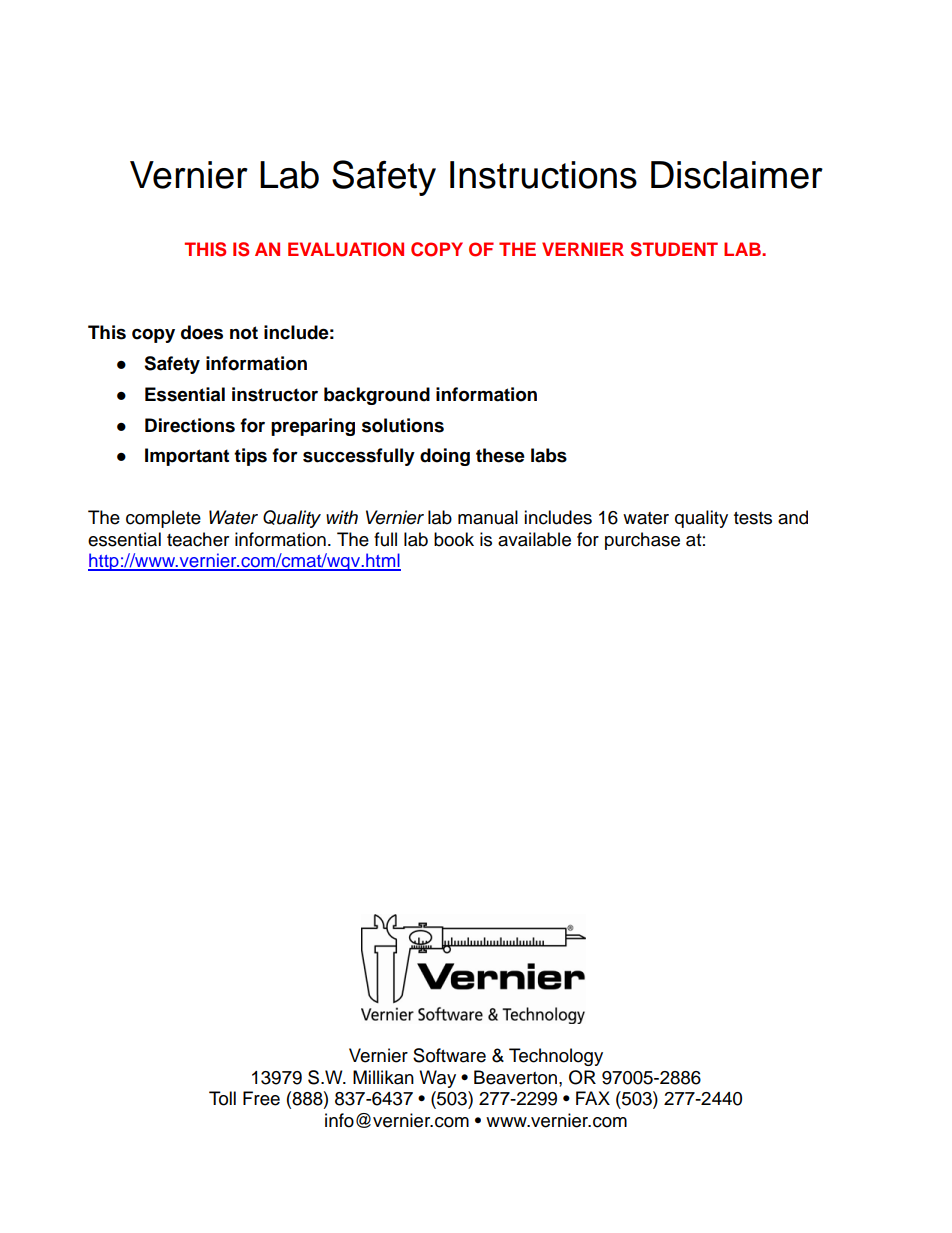 This image has width=952, height=1233. Describe the element at coordinates (642, 541) in the image. I see `purchase` at that location.
